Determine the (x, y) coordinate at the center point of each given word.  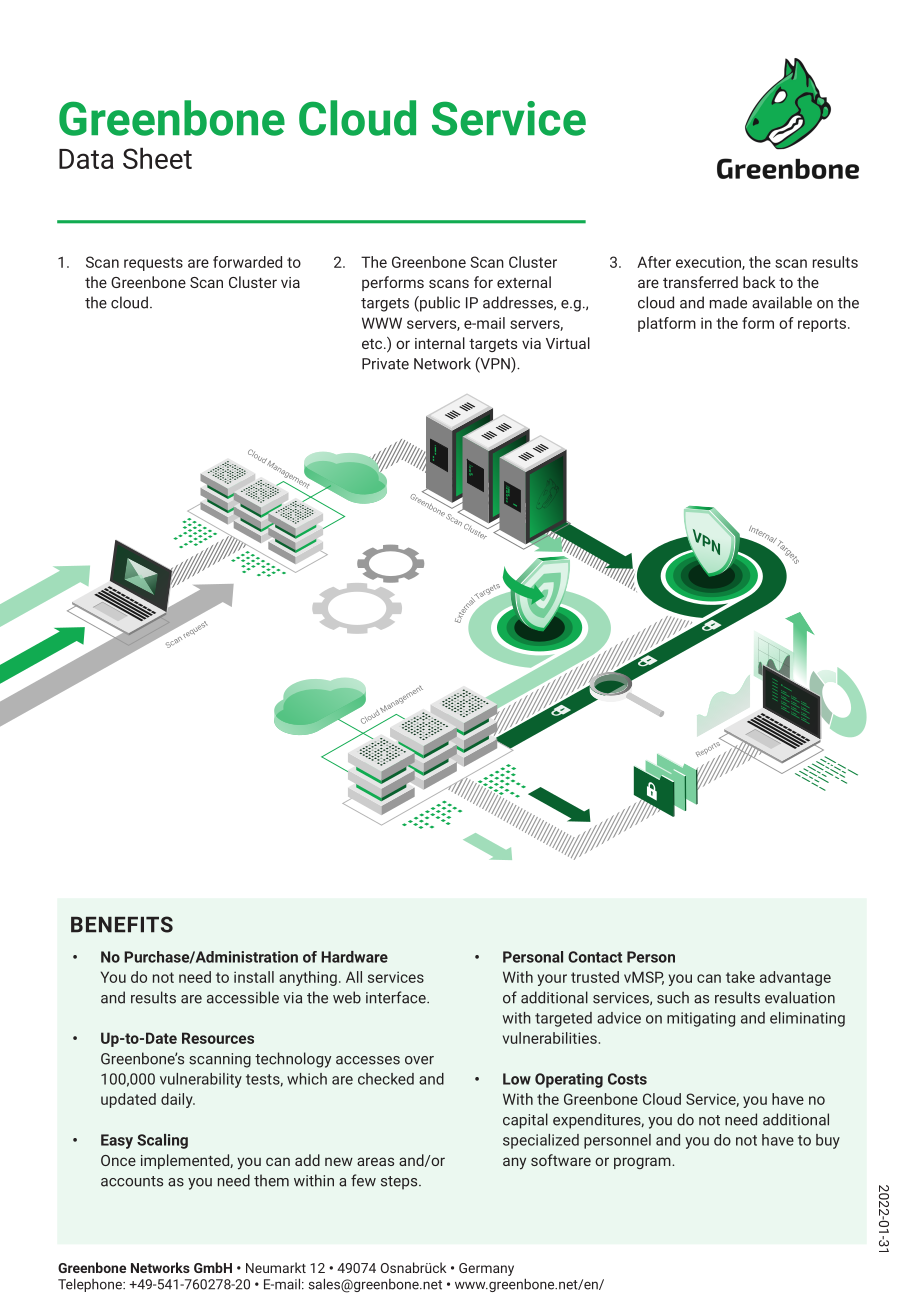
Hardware (354, 957)
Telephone (91, 1285)
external (524, 282)
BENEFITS (122, 924)
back (759, 282)
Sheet (157, 158)
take (740, 977)
